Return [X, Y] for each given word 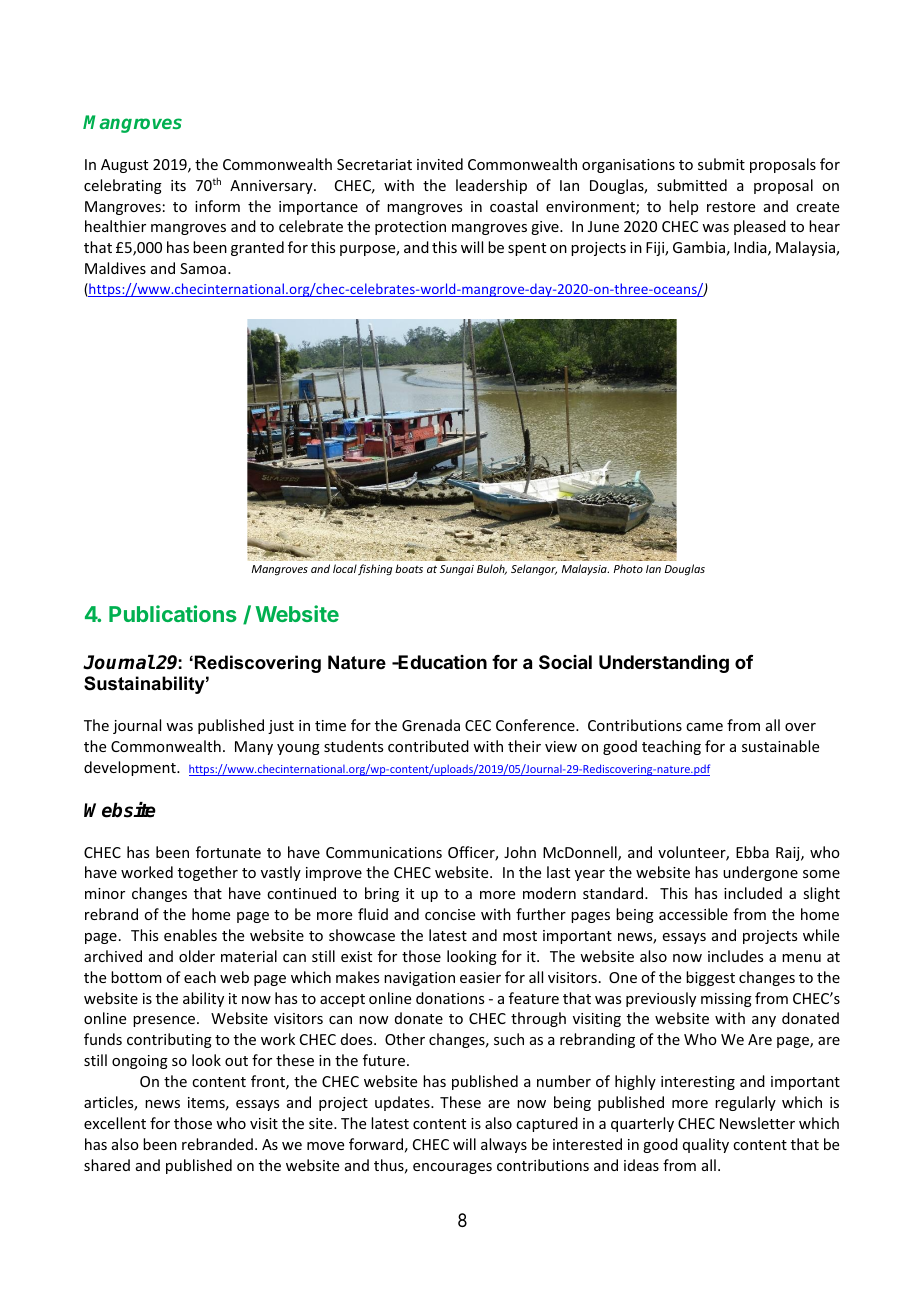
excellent [115, 1123]
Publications [173, 613]
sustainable [780, 746]
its [178, 185]
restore [731, 207]
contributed [428, 746]
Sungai [457, 570]
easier [480, 977]
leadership [491, 186]
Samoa [203, 268]
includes [735, 956]
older [197, 956]
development [131, 768]
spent [527, 249]
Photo [628, 568]
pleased [760, 227]
